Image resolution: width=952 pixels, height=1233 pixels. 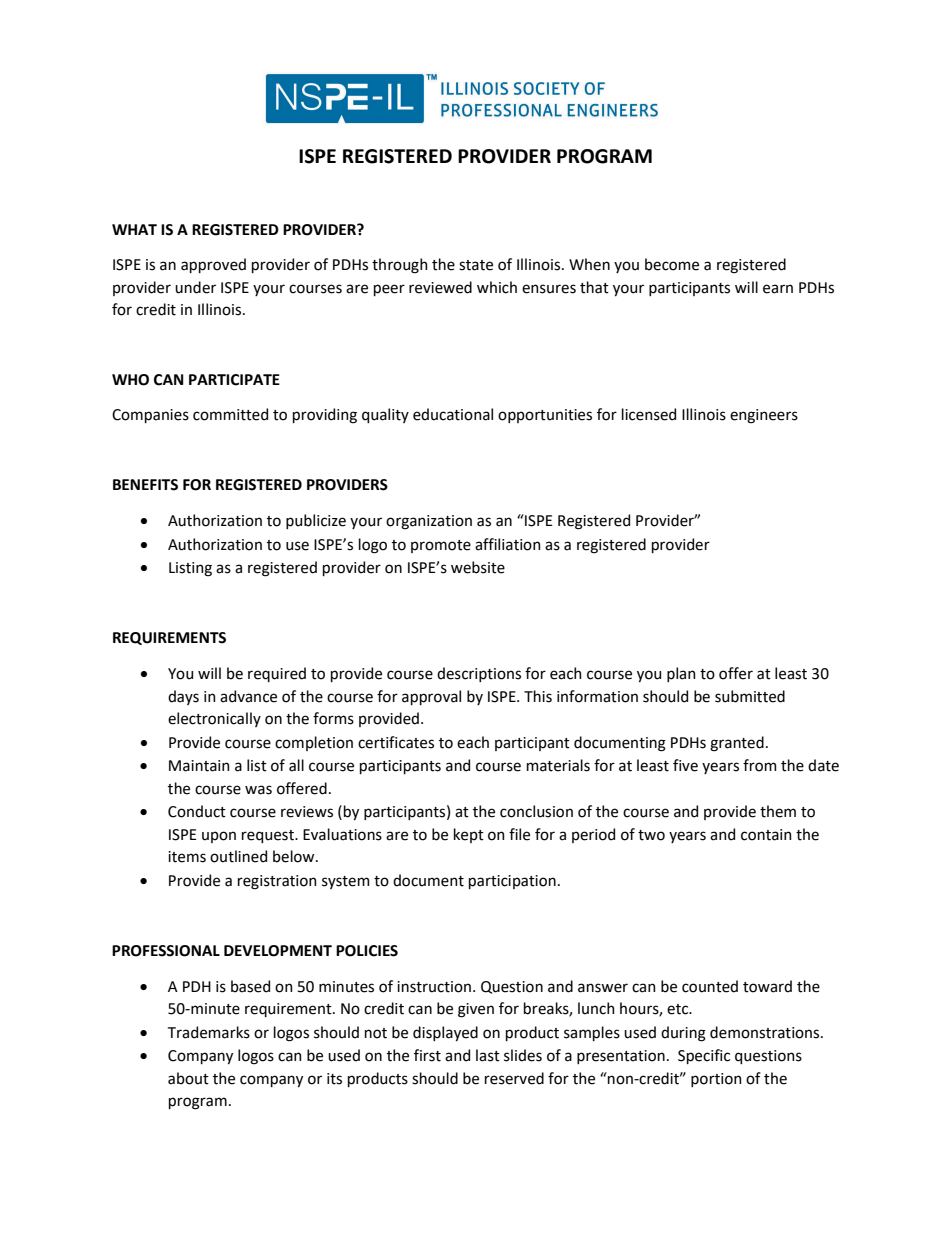 What do you see at coordinates (488, 1055) in the screenshot?
I see `last` at bounding box center [488, 1055].
